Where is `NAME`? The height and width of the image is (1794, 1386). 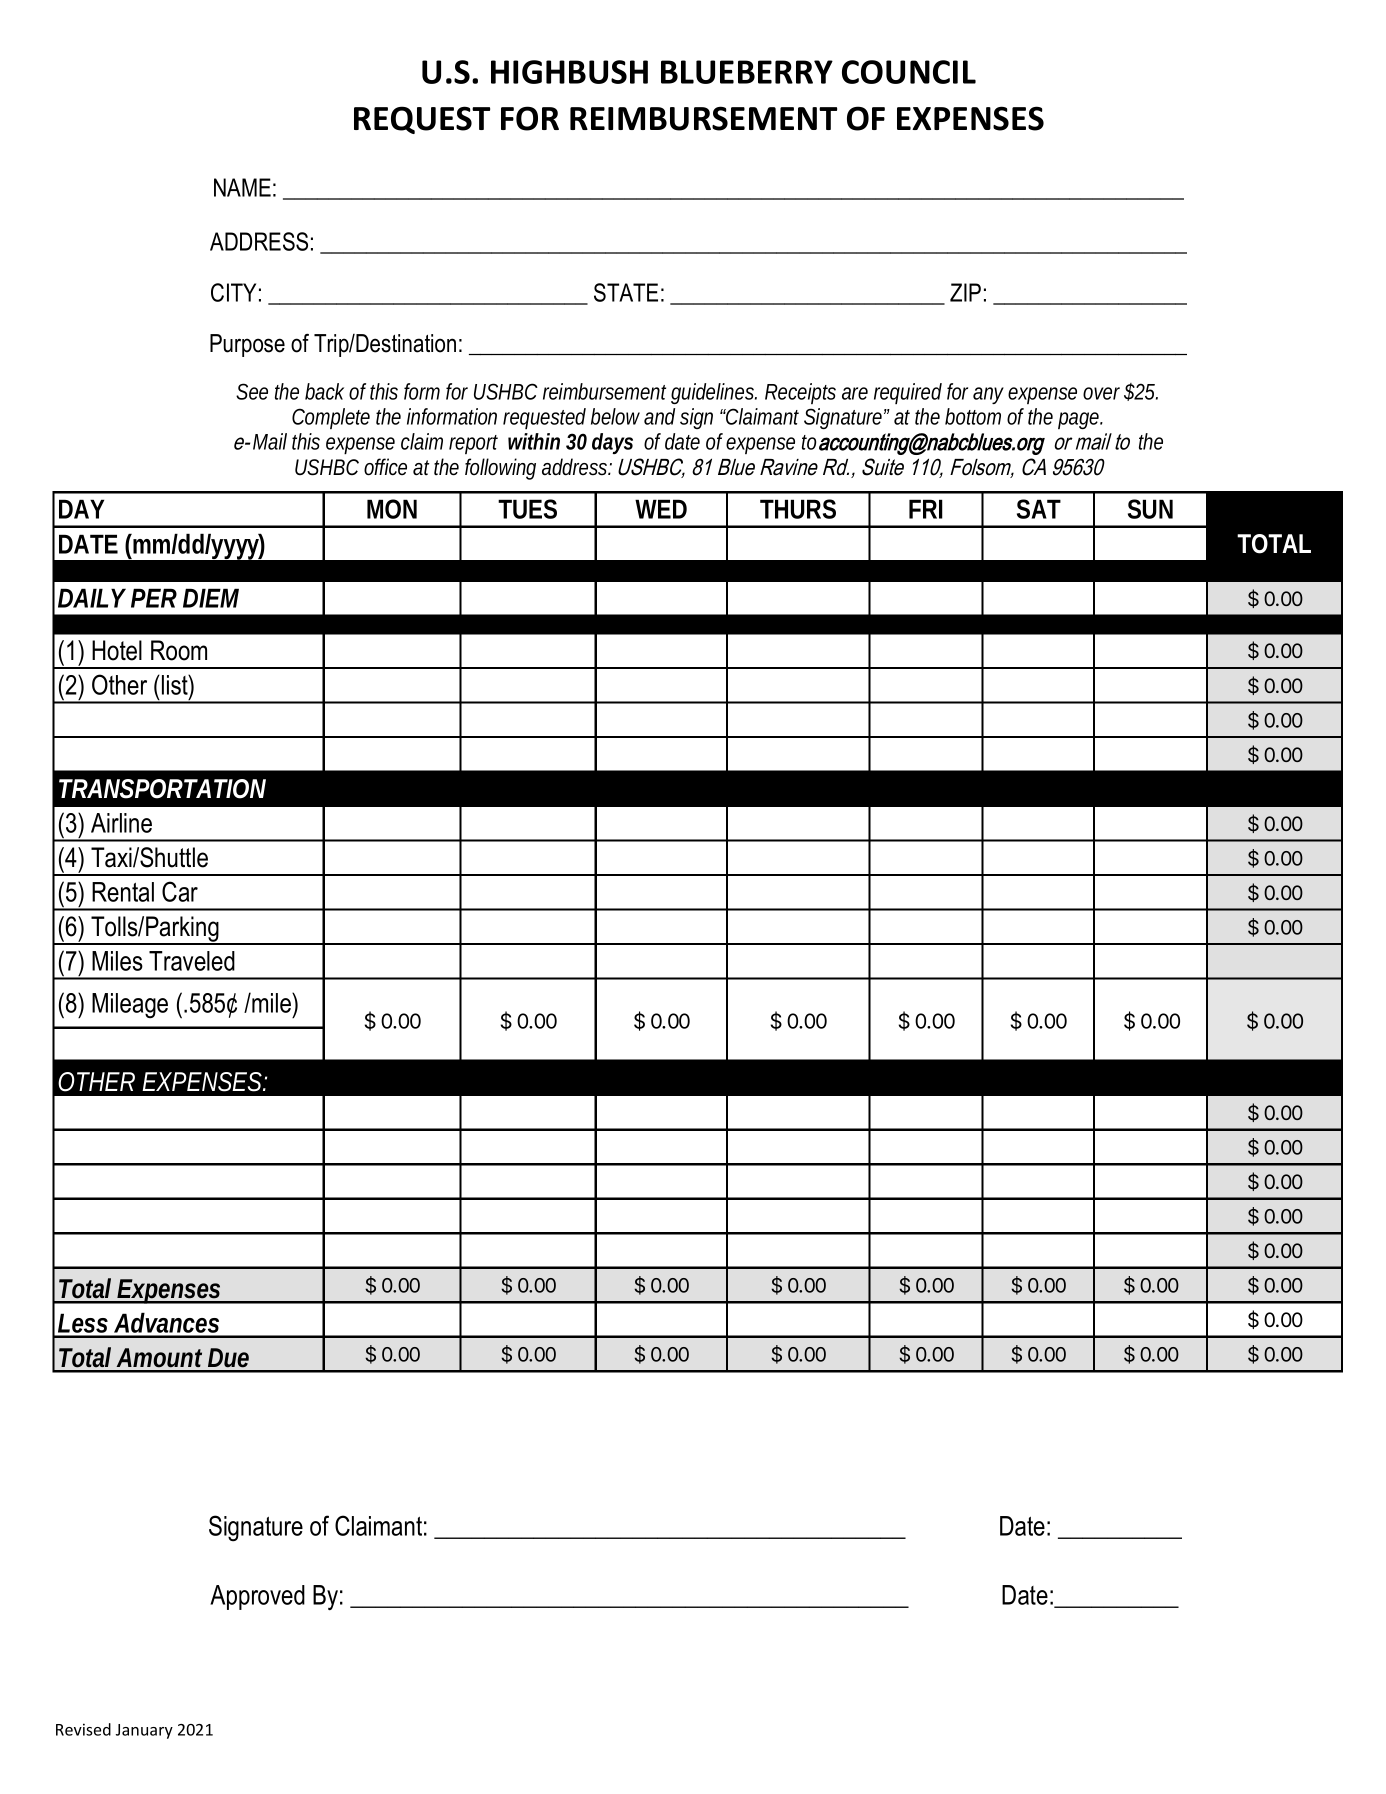 NAME is located at coordinates (242, 187).
